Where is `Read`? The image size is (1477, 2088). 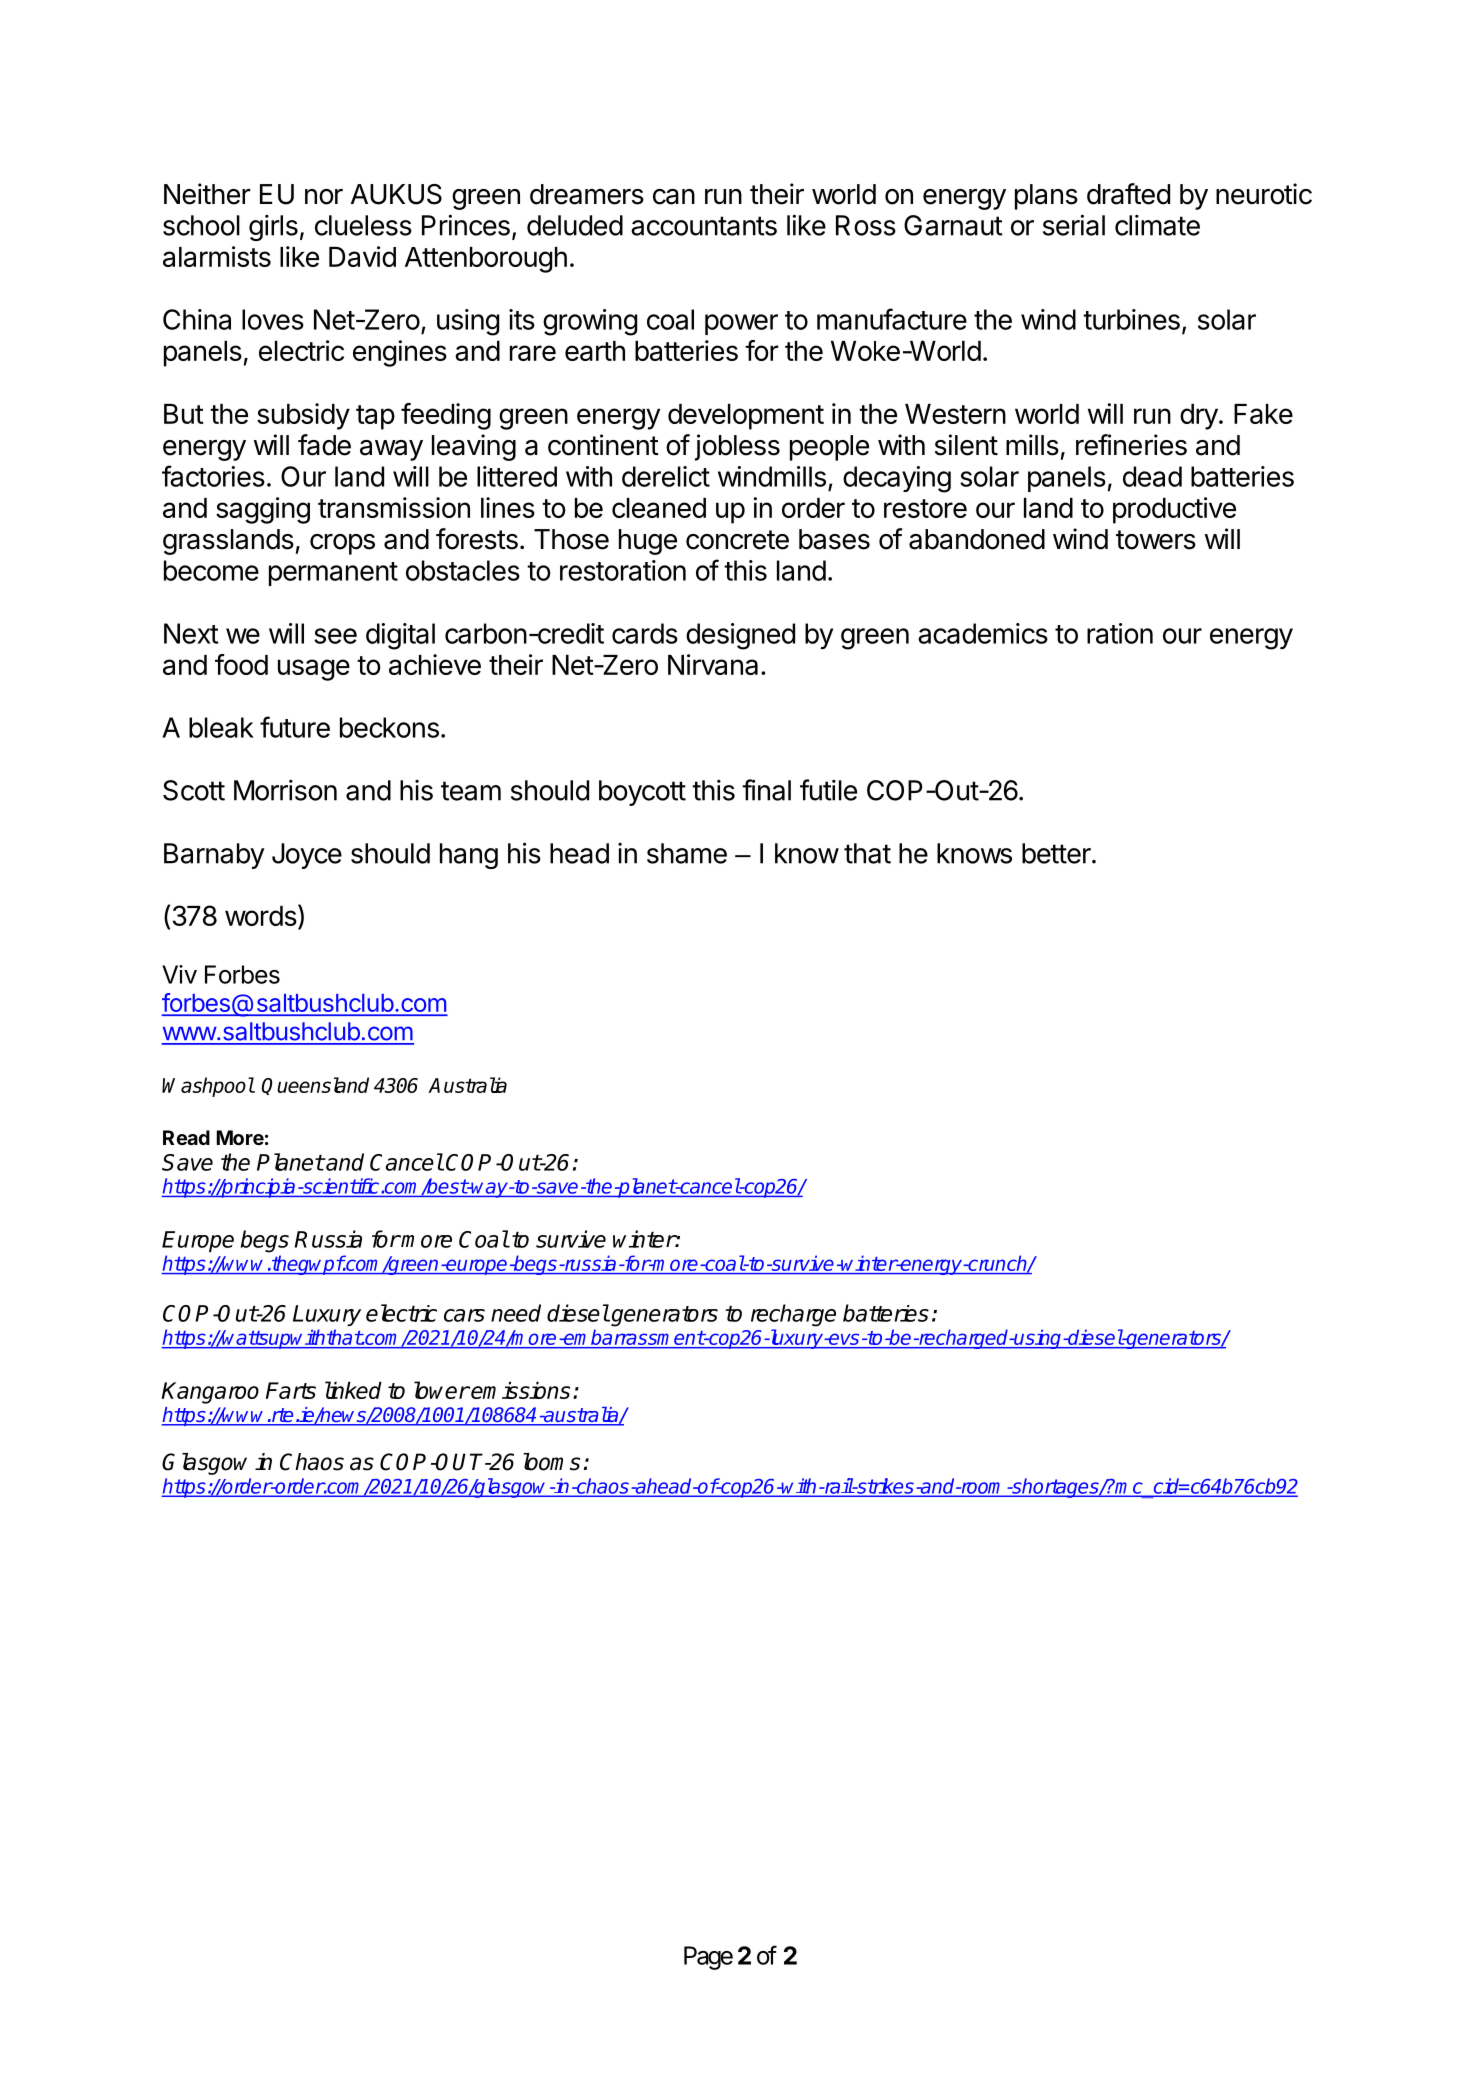 Read is located at coordinates (186, 1137).
